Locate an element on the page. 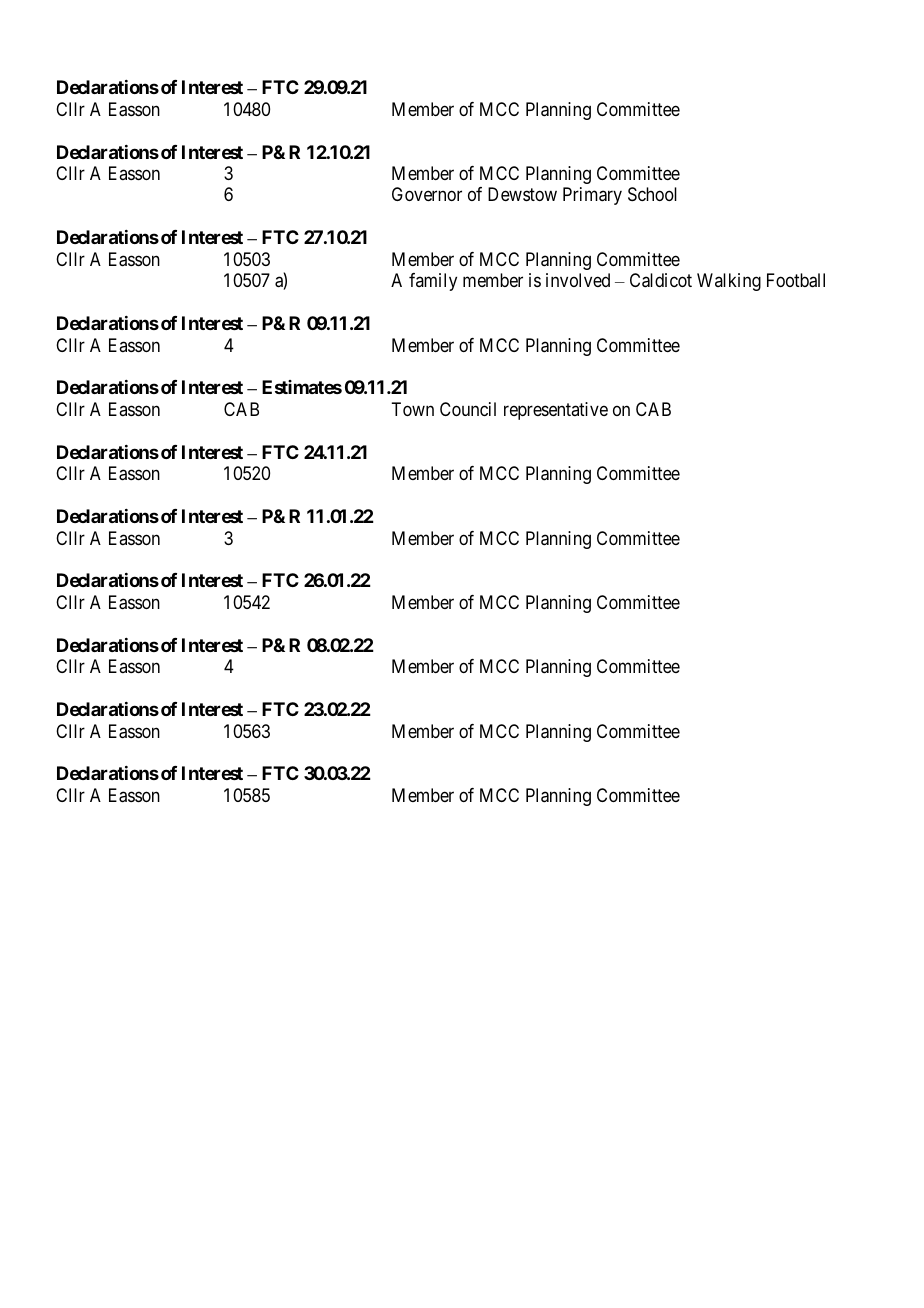  involved is located at coordinates (578, 280).
